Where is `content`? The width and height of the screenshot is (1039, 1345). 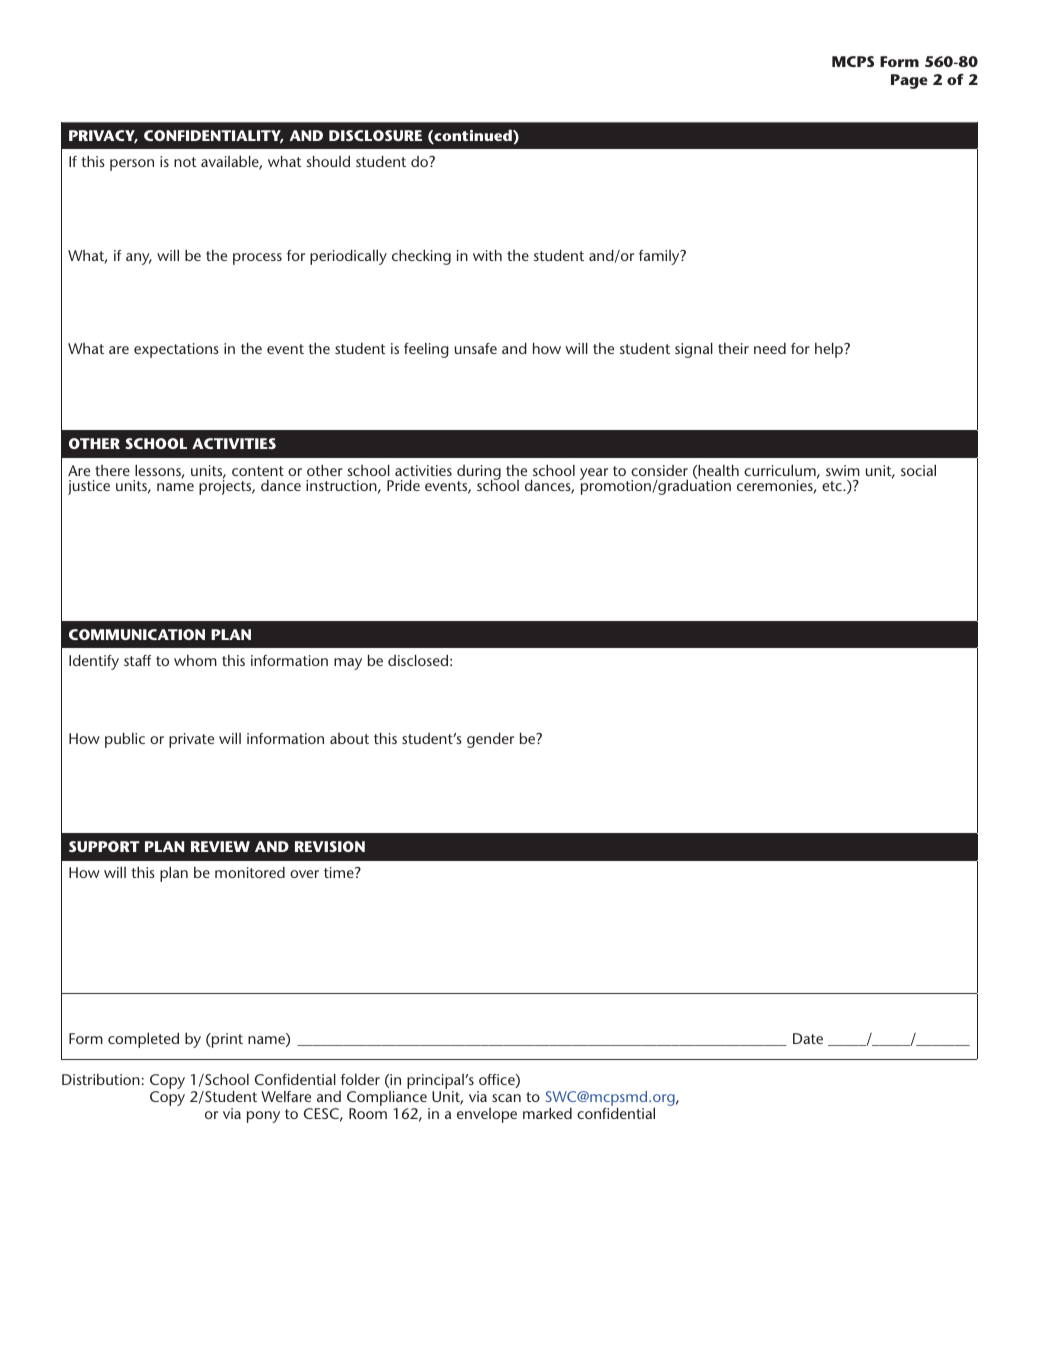
content is located at coordinates (258, 471).
